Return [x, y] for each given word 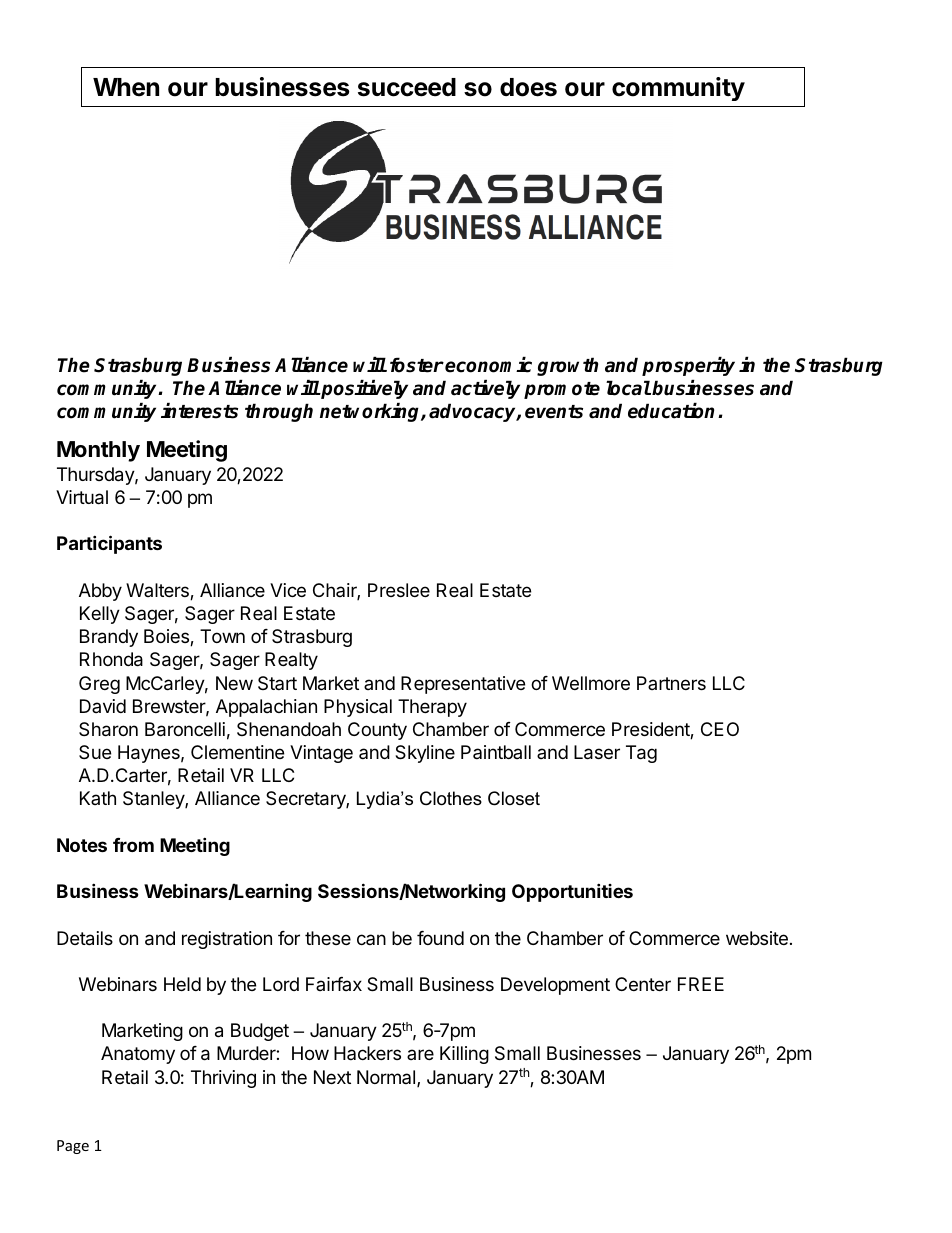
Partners [671, 683]
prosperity [688, 366]
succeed [407, 87]
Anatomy [138, 1055]
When [126, 87]
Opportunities [572, 892]
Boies [167, 637]
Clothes [451, 798]
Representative [463, 685]
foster [417, 365]
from [133, 845]
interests [199, 411]
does [528, 87]
